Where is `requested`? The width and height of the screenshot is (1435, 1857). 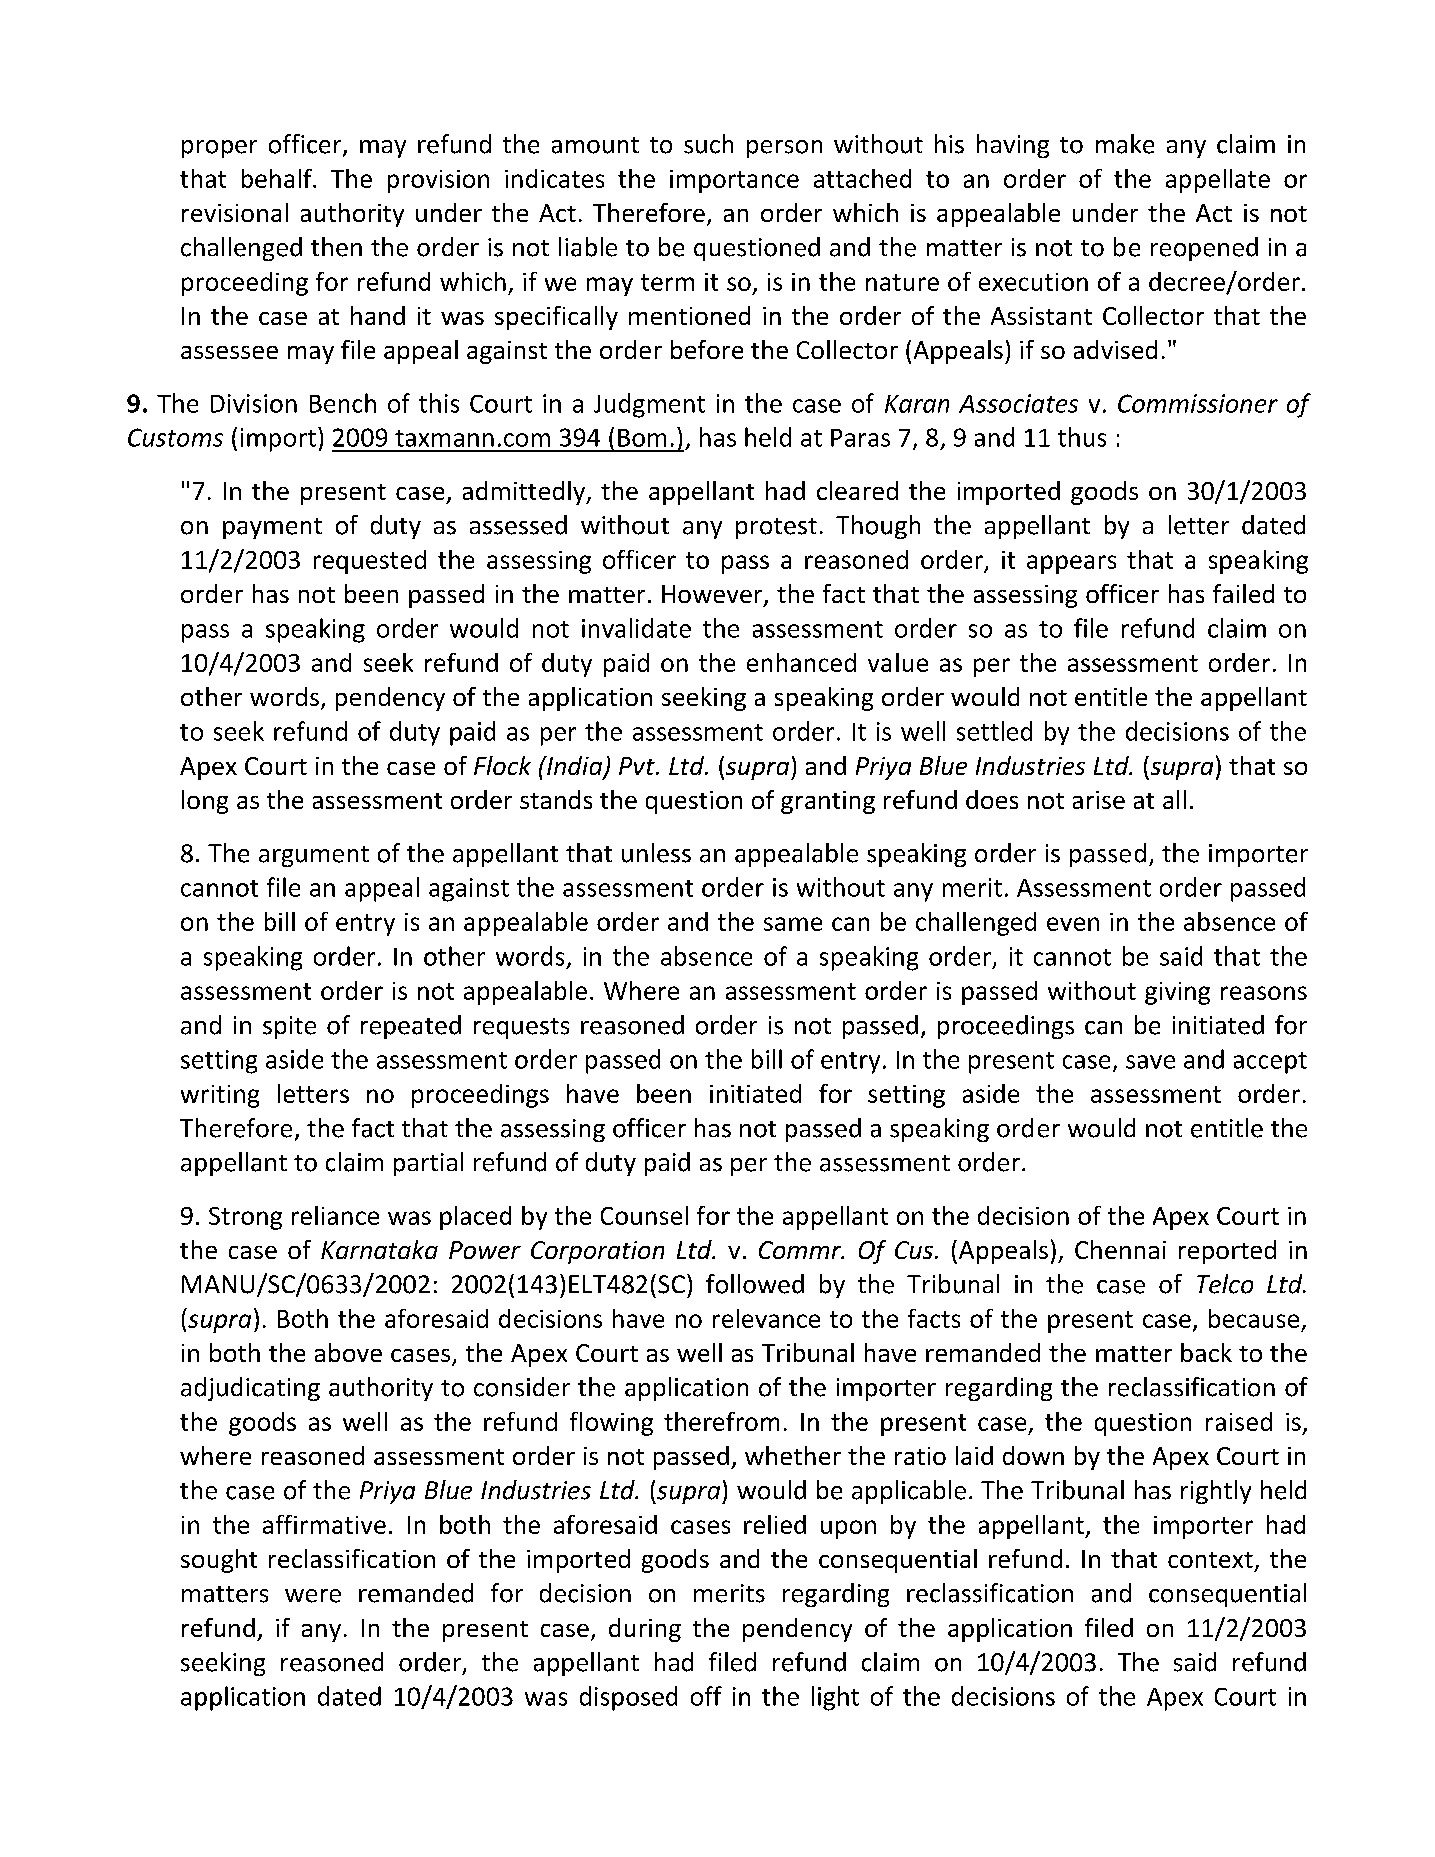 requested is located at coordinates (370, 562).
